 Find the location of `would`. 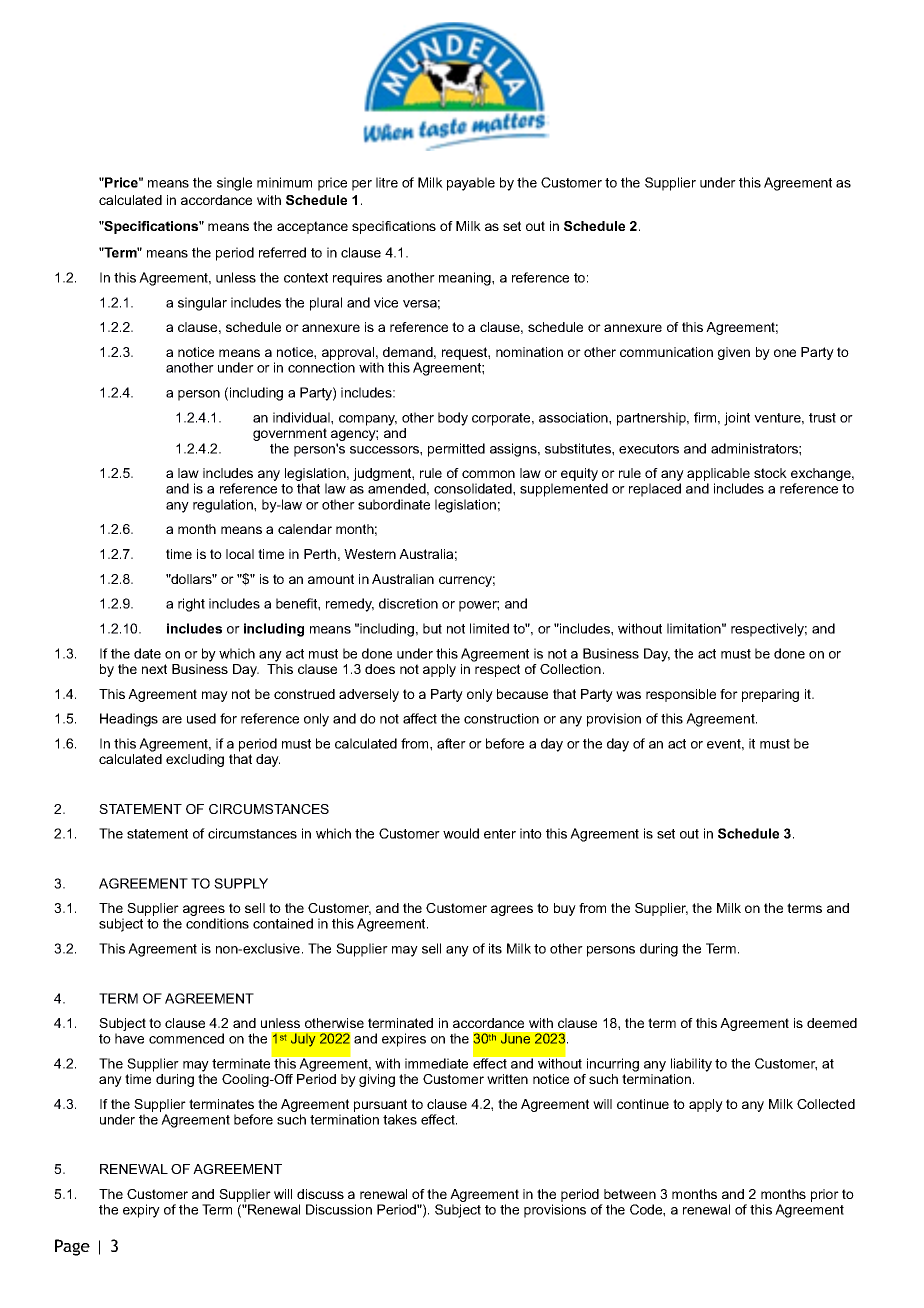

would is located at coordinates (461, 833).
